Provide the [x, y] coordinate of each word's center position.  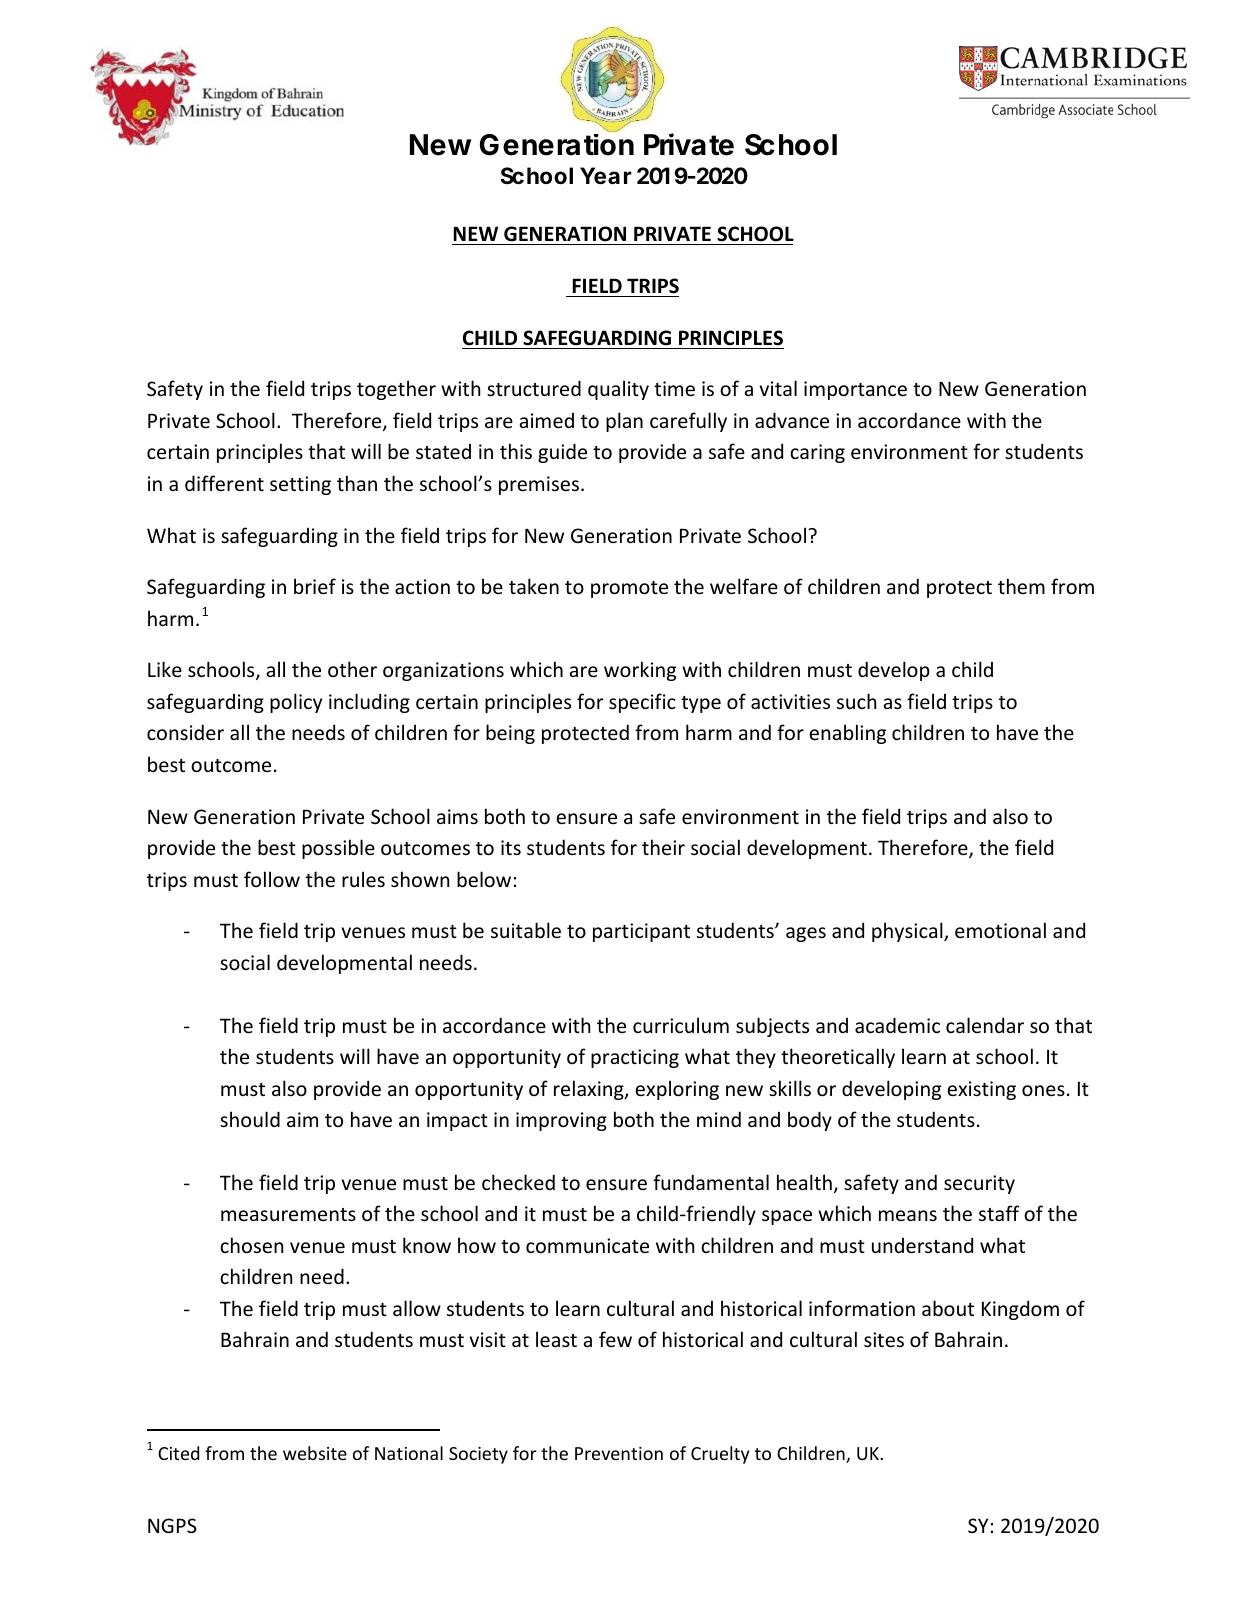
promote [629, 589]
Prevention [619, 1453]
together [396, 390]
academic [897, 1025]
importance [855, 390]
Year [606, 176]
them [1021, 586]
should [250, 1119]
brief [315, 586]
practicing [635, 1058]
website [315, 1453]
